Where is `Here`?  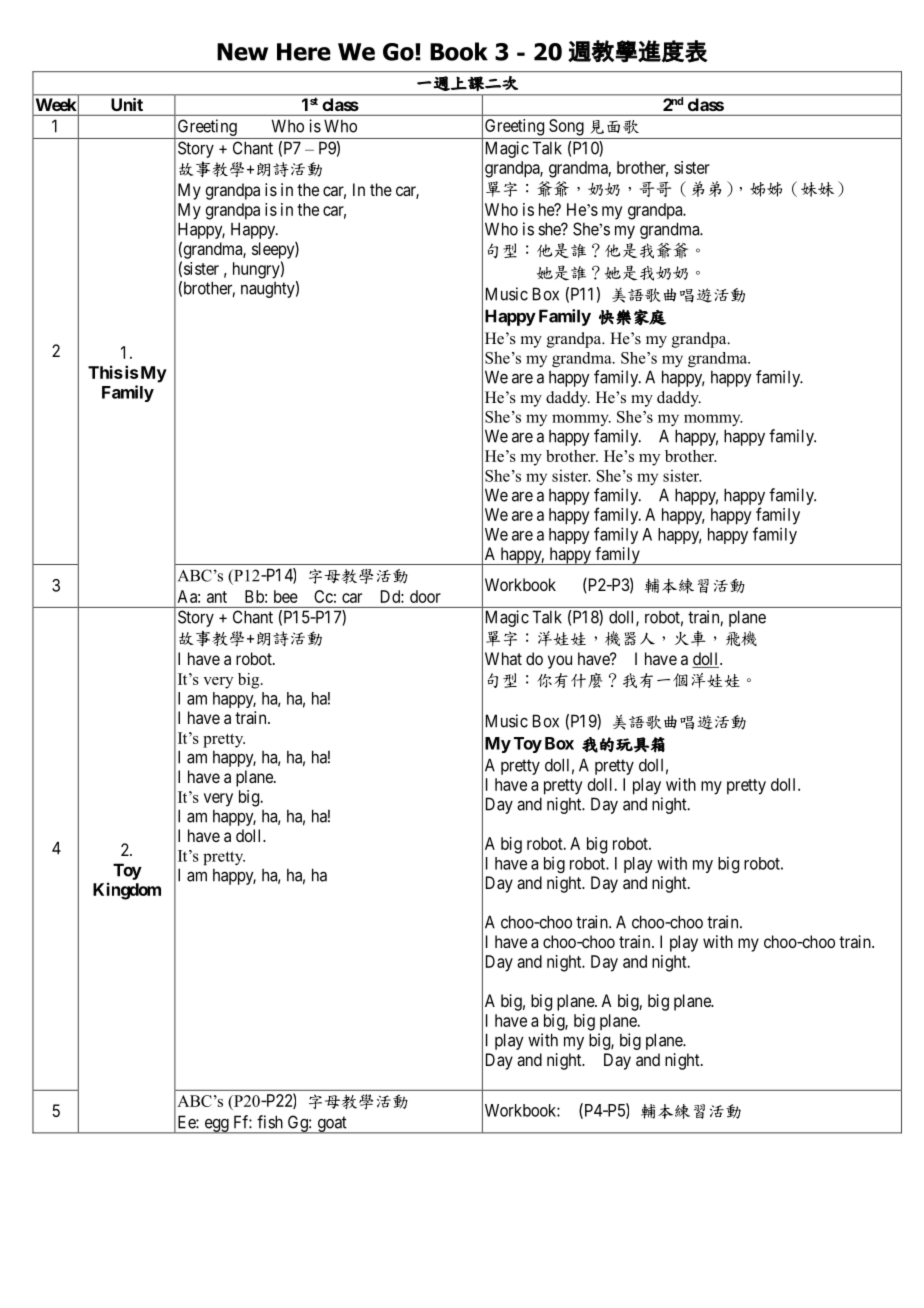 Here is located at coordinates (304, 52).
